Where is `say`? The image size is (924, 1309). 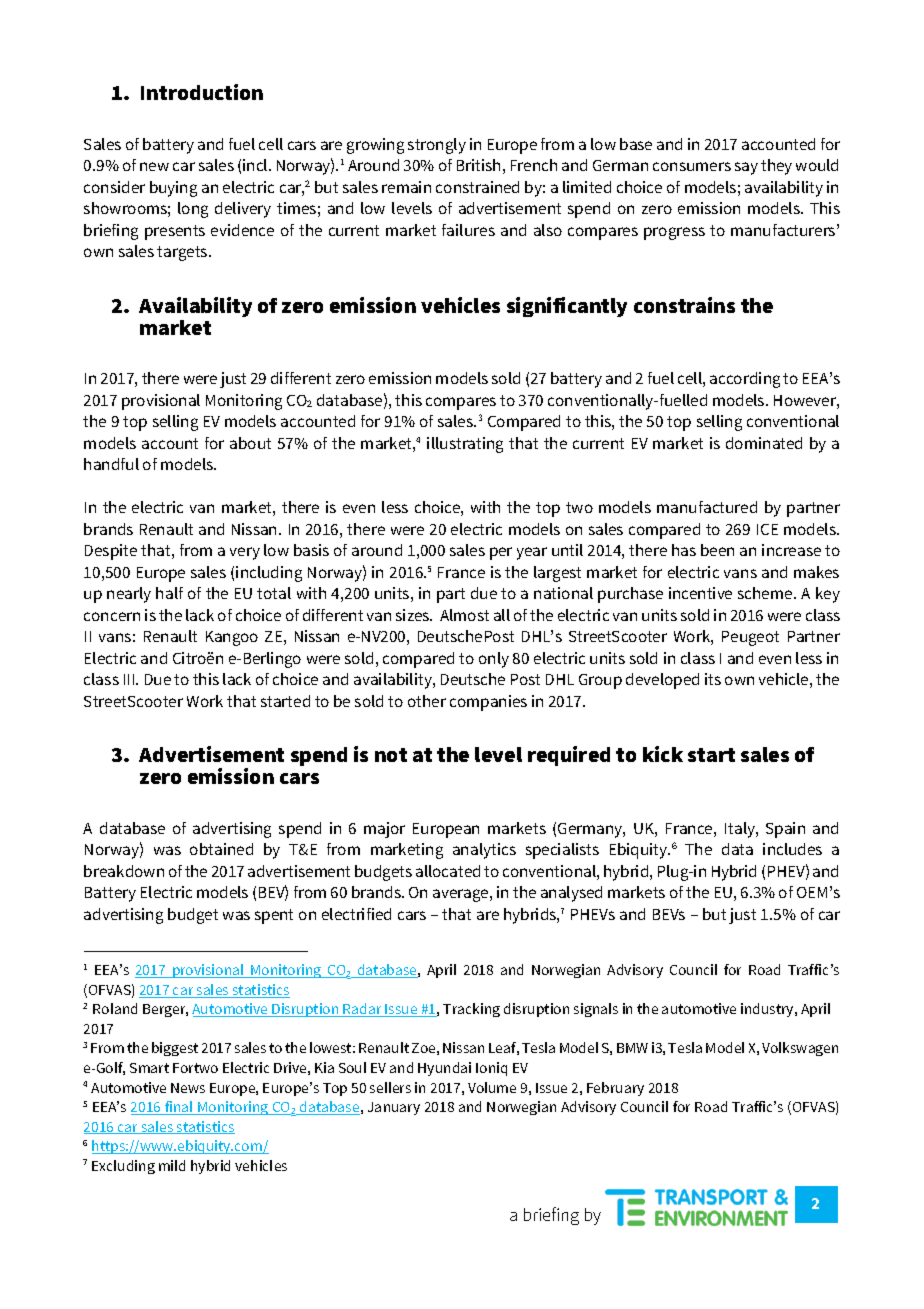
say is located at coordinates (746, 168).
